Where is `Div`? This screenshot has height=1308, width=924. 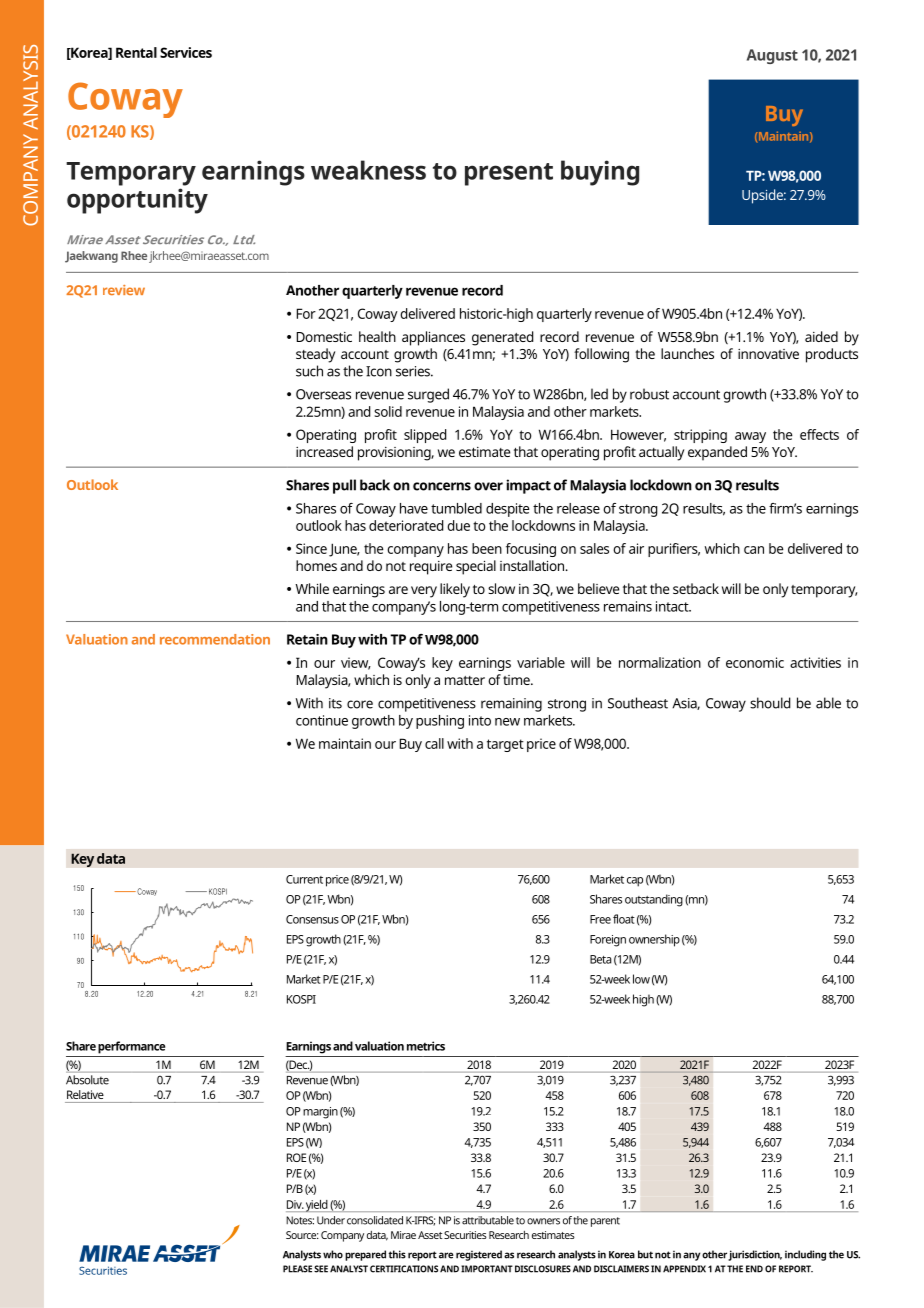
Div is located at coordinates (295, 1204).
